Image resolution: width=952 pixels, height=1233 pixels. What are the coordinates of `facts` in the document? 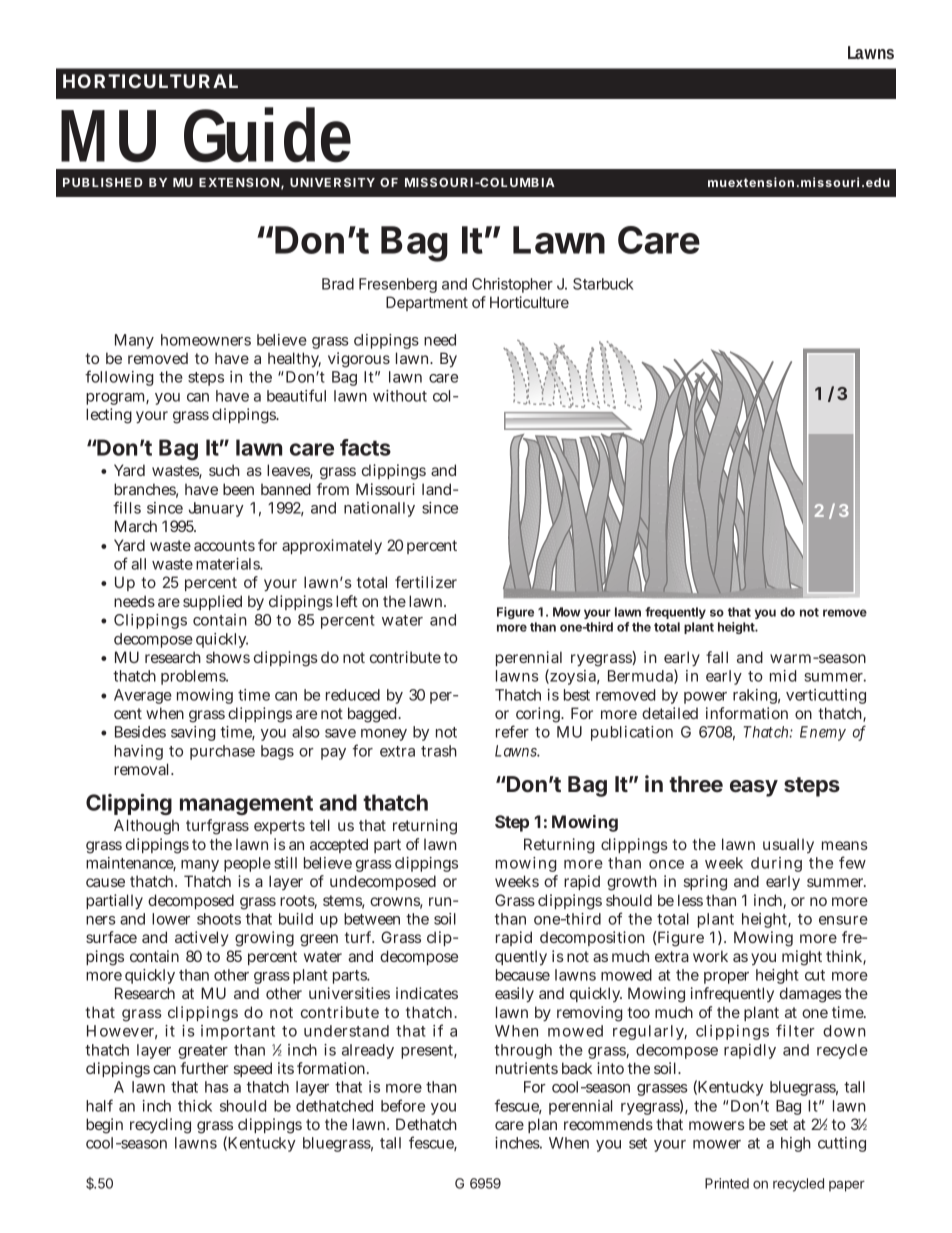 It's located at (365, 447).
